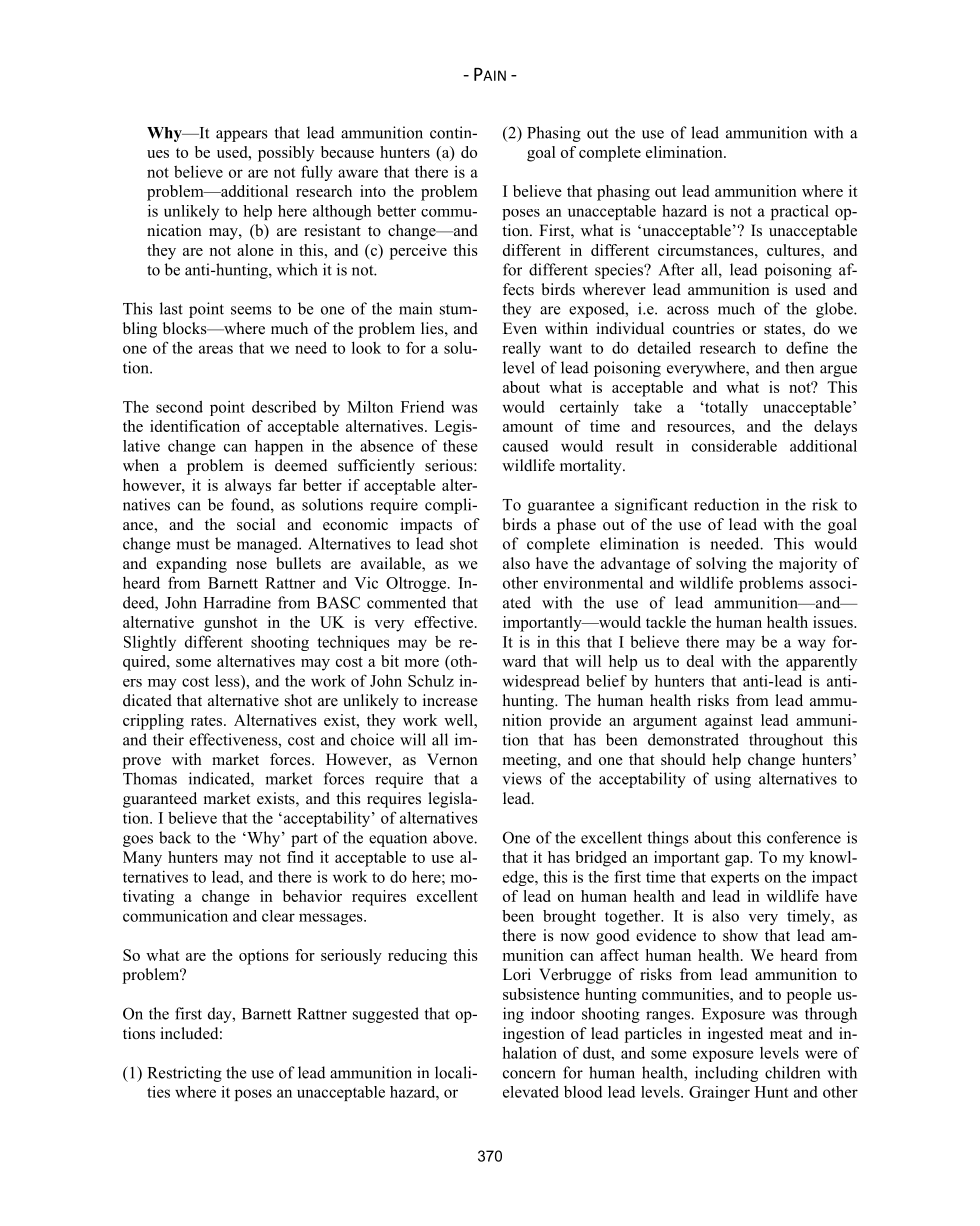  What do you see at coordinates (529, 1074) in the document?
I see `concern` at bounding box center [529, 1074].
